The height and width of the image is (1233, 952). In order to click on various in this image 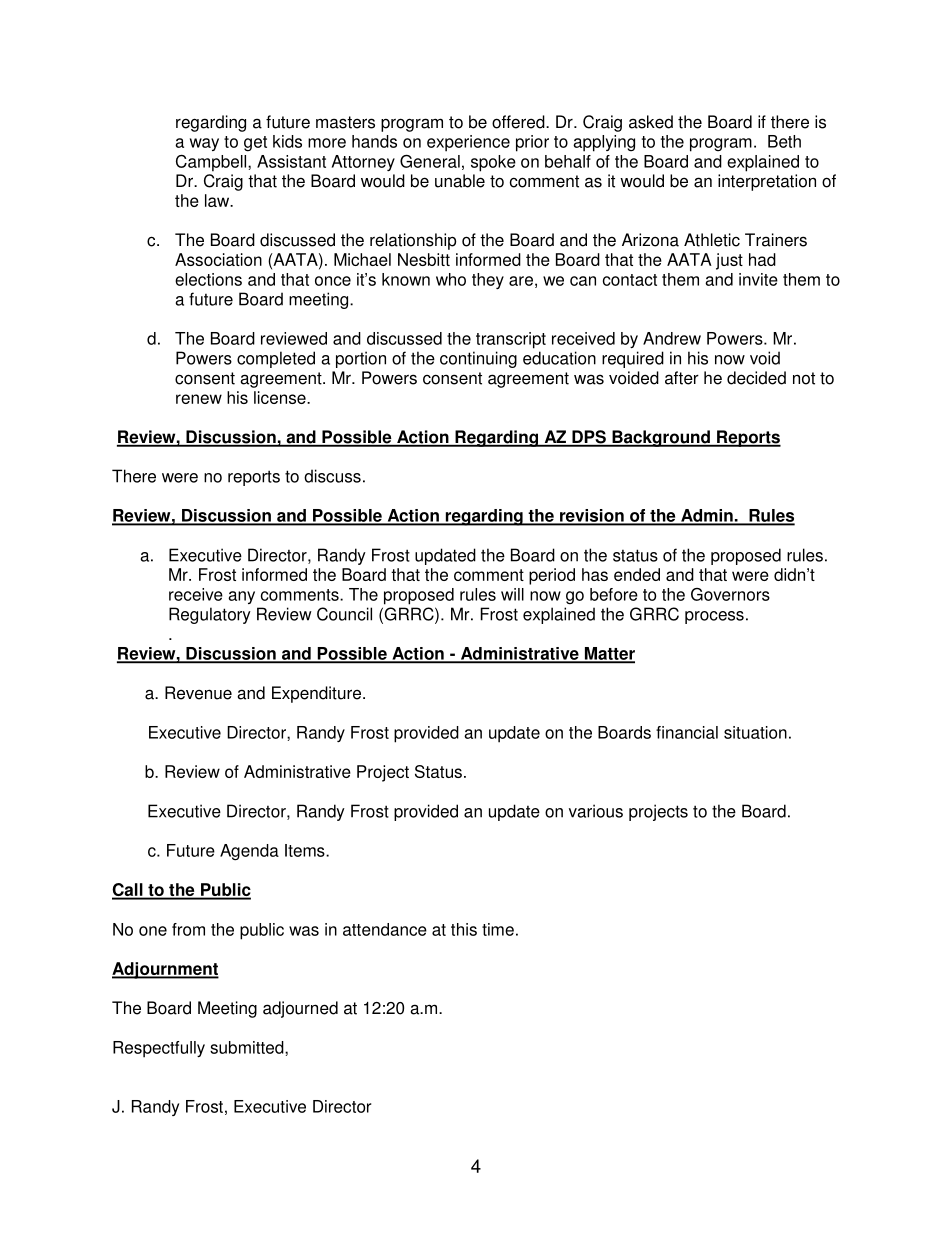, I will do `click(596, 811)`.
